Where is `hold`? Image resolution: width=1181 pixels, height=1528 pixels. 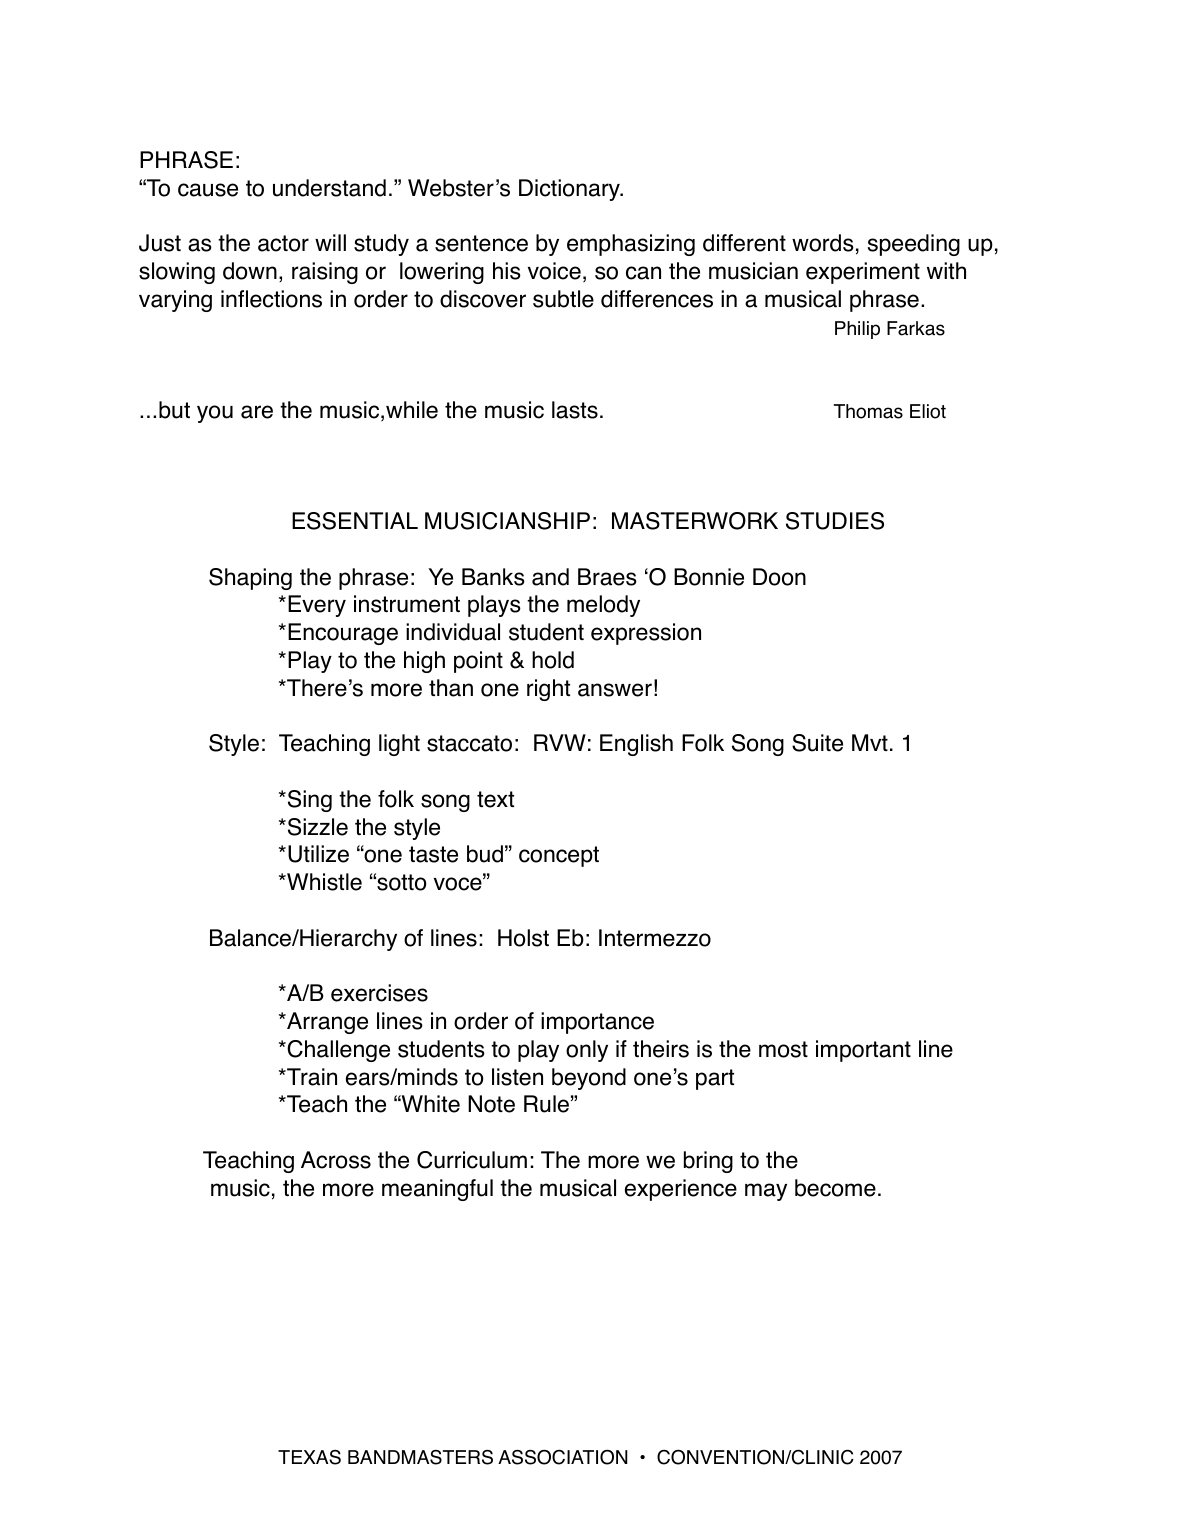 hold is located at coordinates (553, 660).
